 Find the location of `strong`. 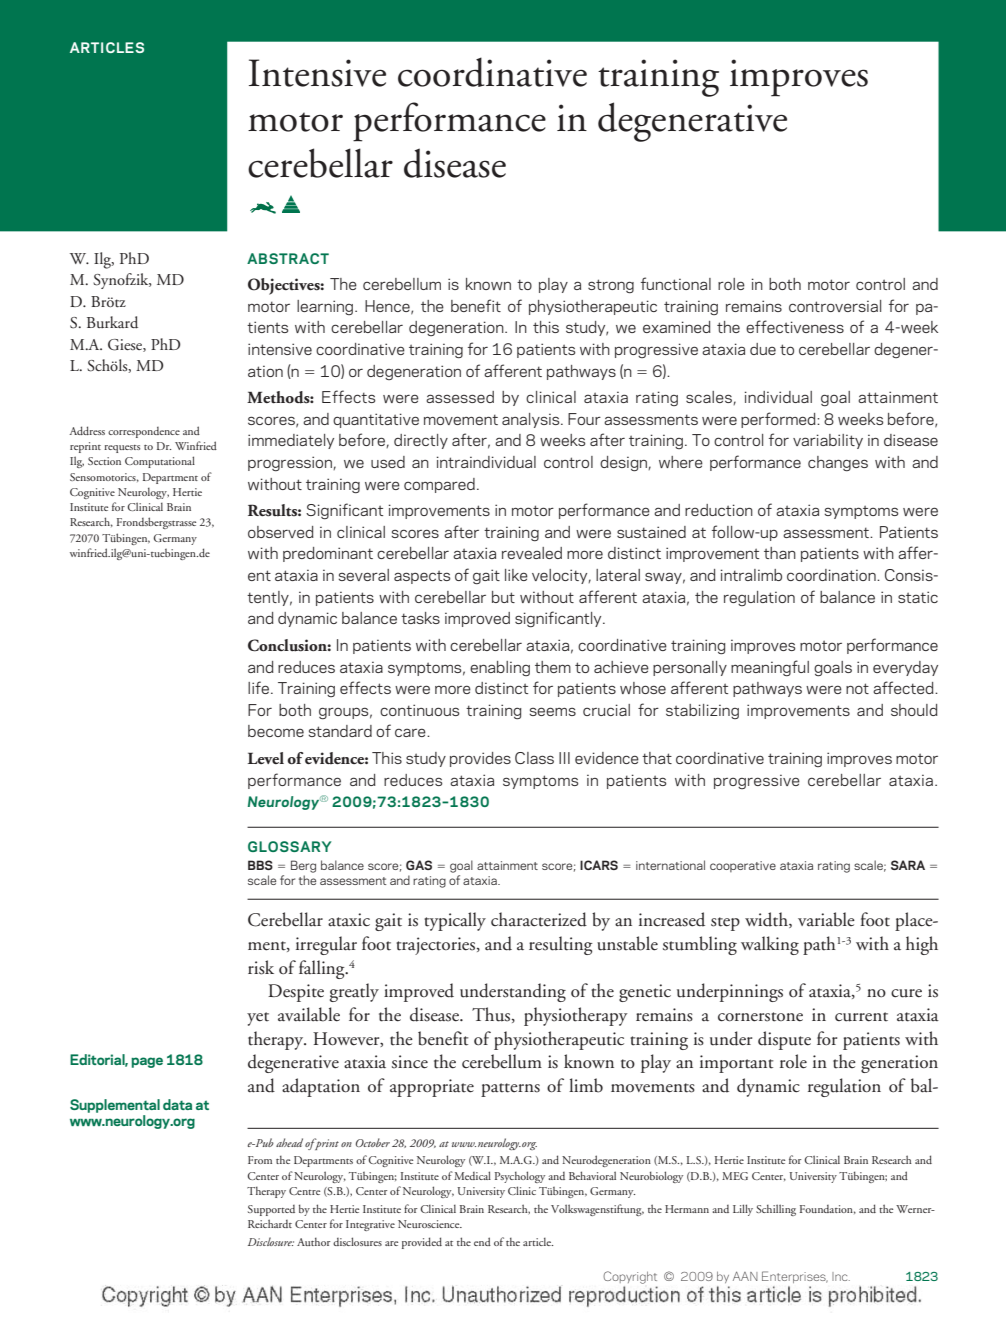

strong is located at coordinates (611, 286).
